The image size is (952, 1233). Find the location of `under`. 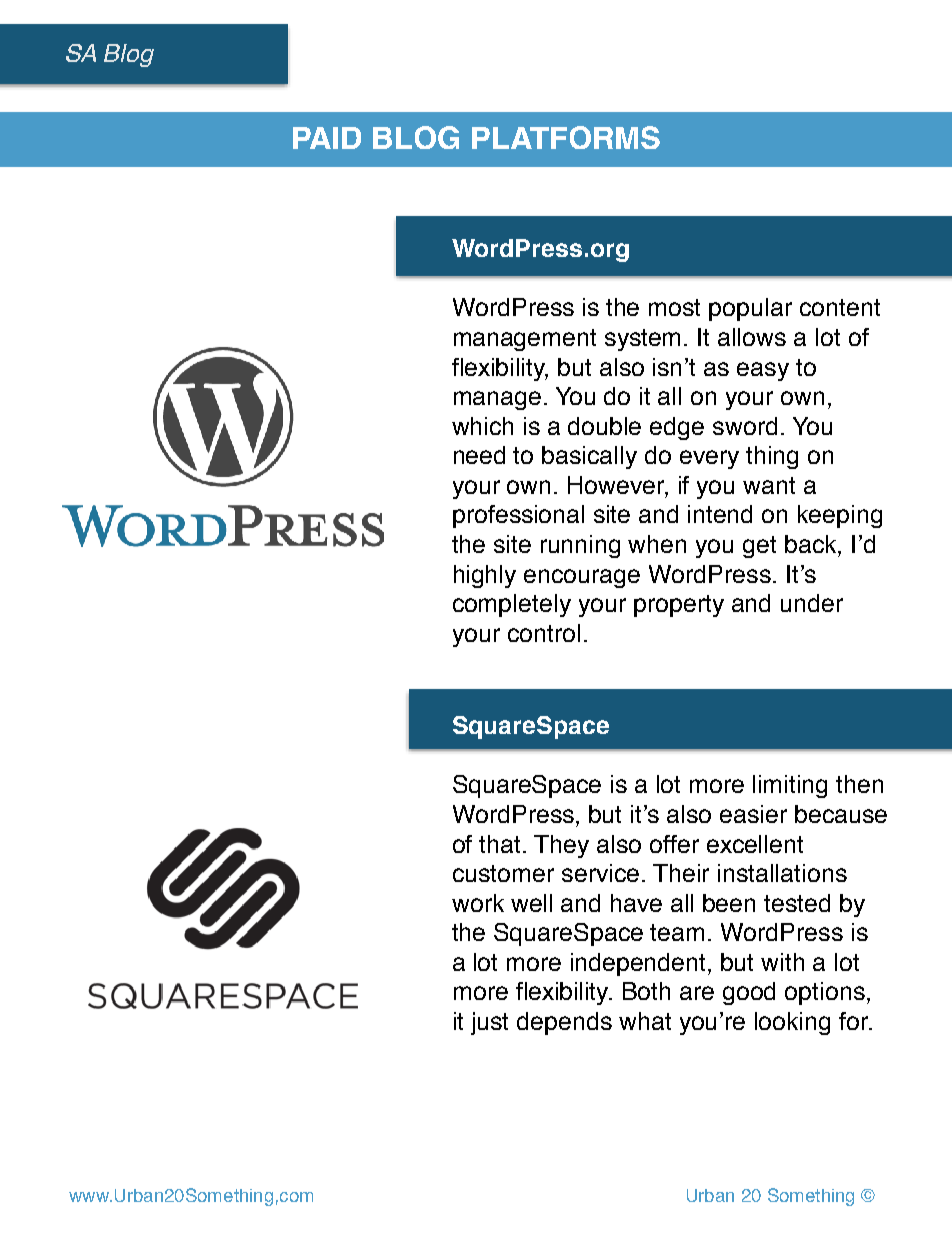

under is located at coordinates (812, 603).
